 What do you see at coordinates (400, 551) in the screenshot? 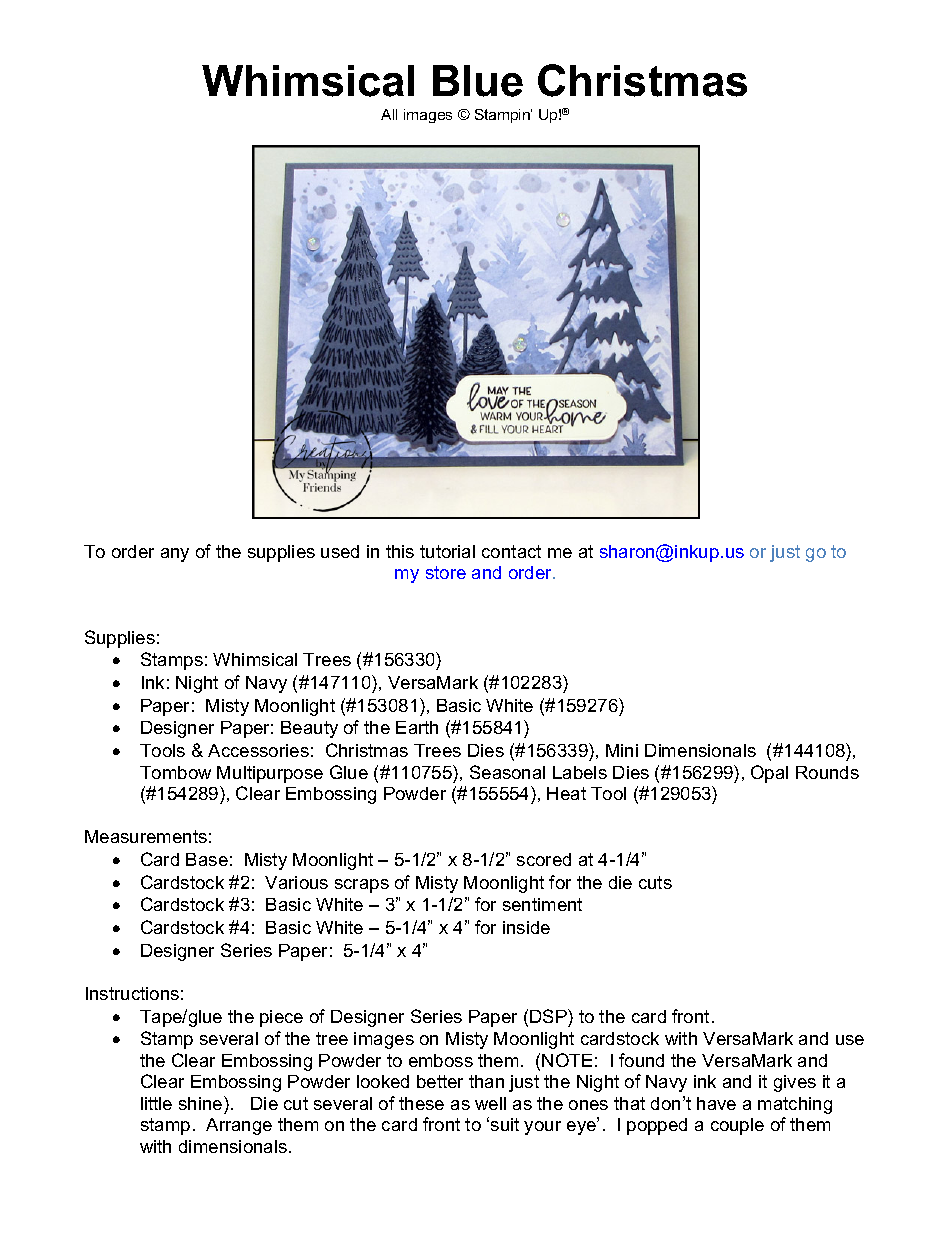
I see `this` at bounding box center [400, 551].
